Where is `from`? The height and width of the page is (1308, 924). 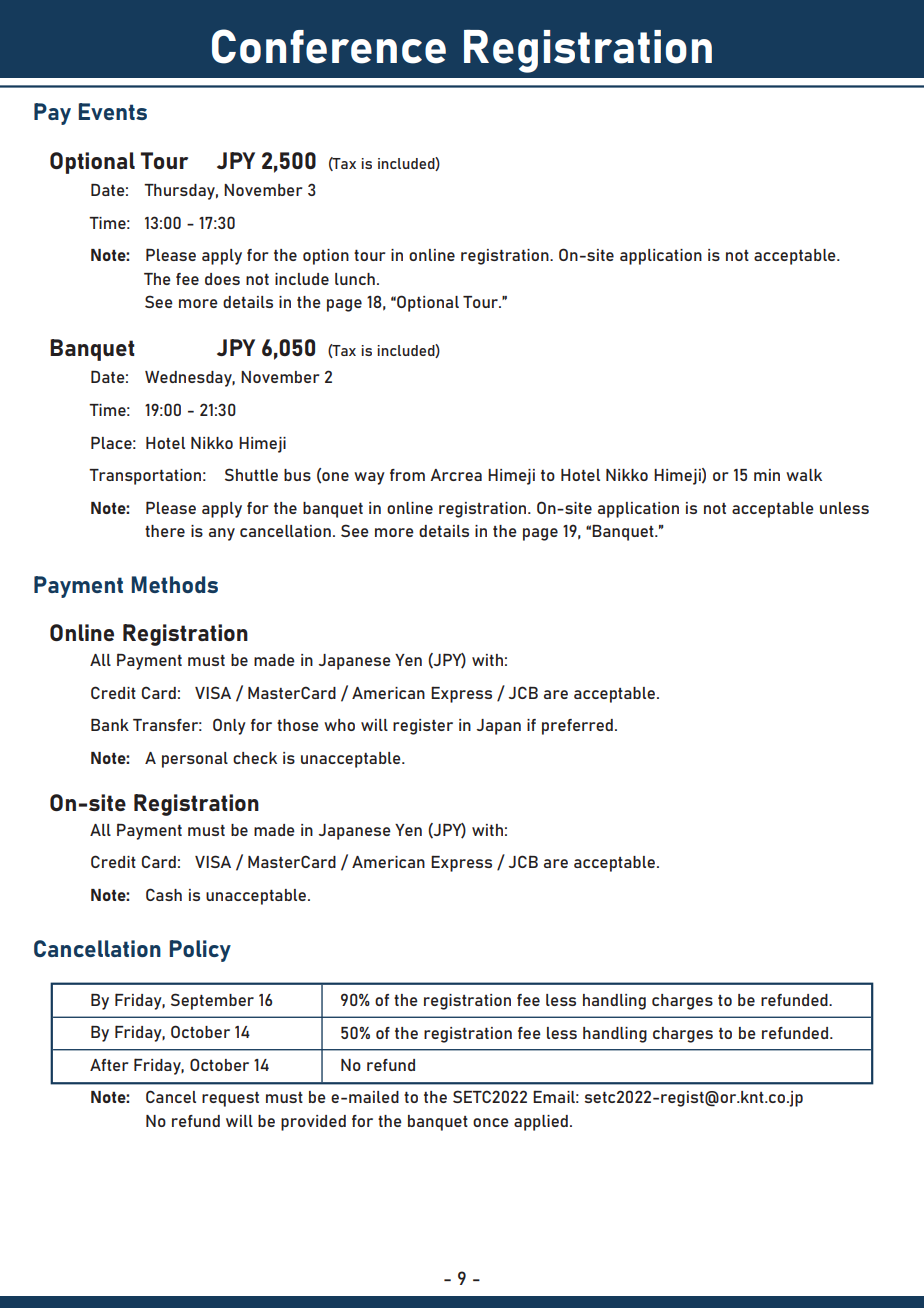
from is located at coordinates (407, 475).
